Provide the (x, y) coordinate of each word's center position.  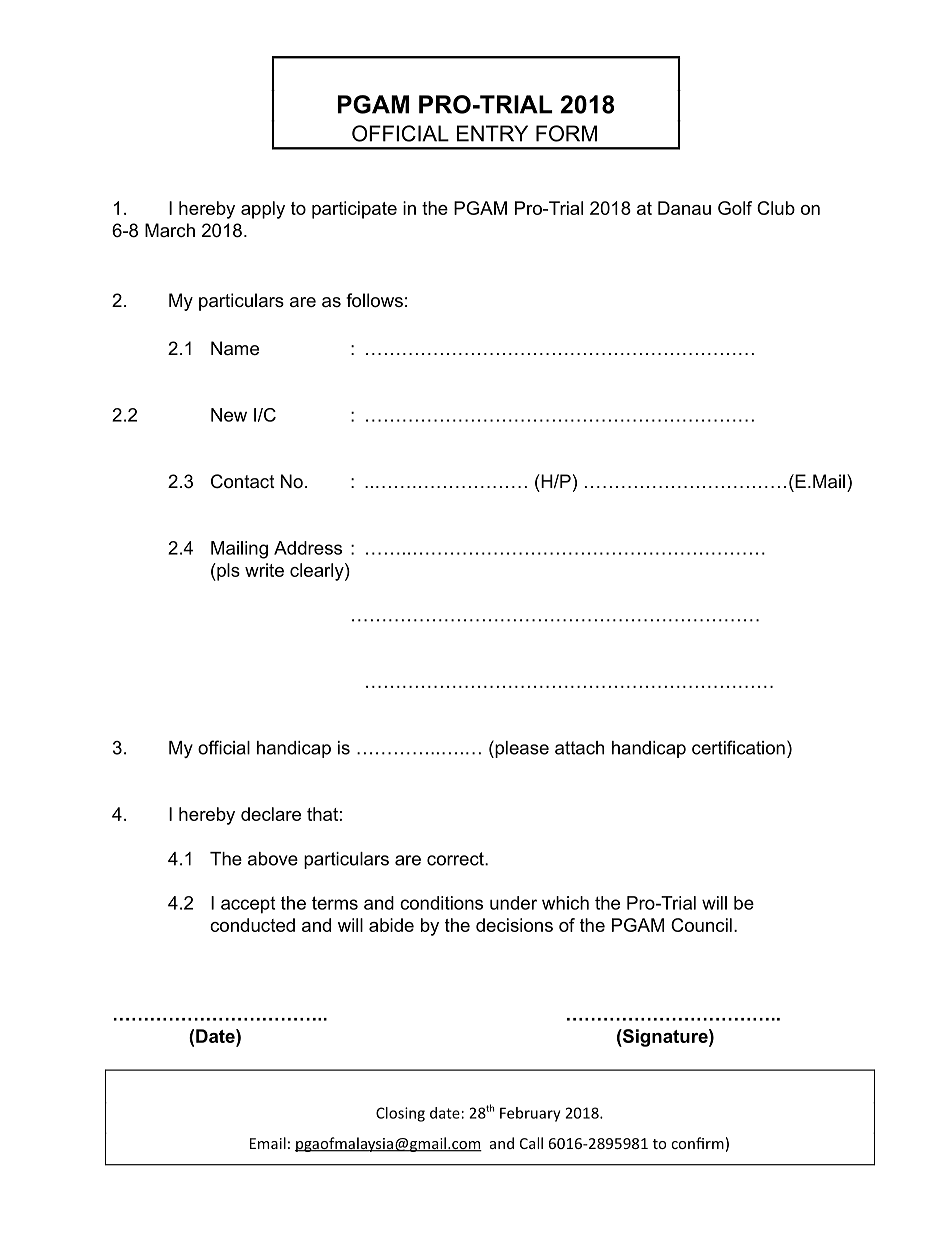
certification (738, 747)
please (521, 749)
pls (227, 572)
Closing (400, 1114)
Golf (735, 208)
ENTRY (492, 133)
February (530, 1114)
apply (263, 210)
